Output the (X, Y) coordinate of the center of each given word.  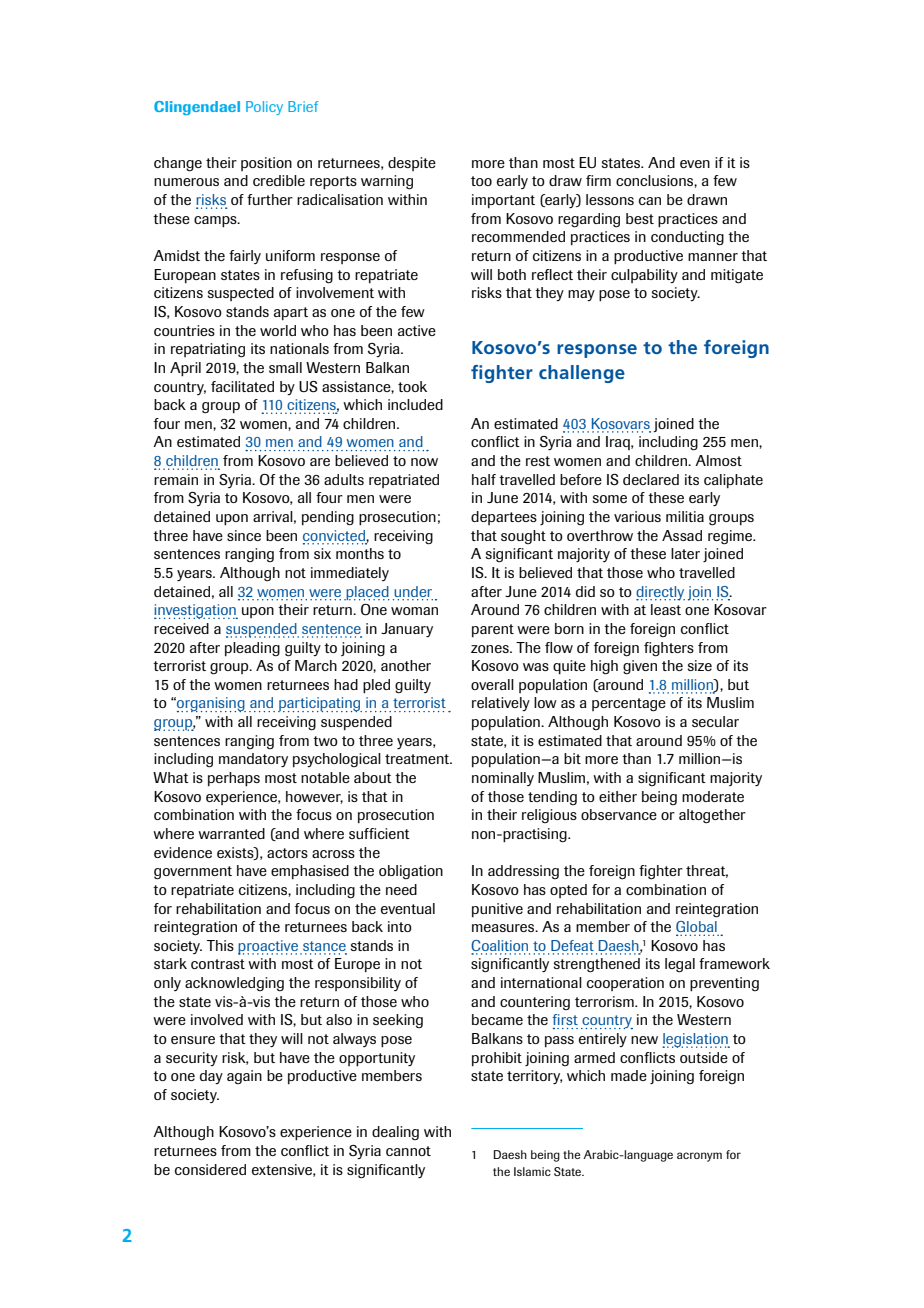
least (666, 609)
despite (412, 164)
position (266, 164)
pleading (252, 649)
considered (210, 1169)
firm (598, 180)
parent (493, 630)
